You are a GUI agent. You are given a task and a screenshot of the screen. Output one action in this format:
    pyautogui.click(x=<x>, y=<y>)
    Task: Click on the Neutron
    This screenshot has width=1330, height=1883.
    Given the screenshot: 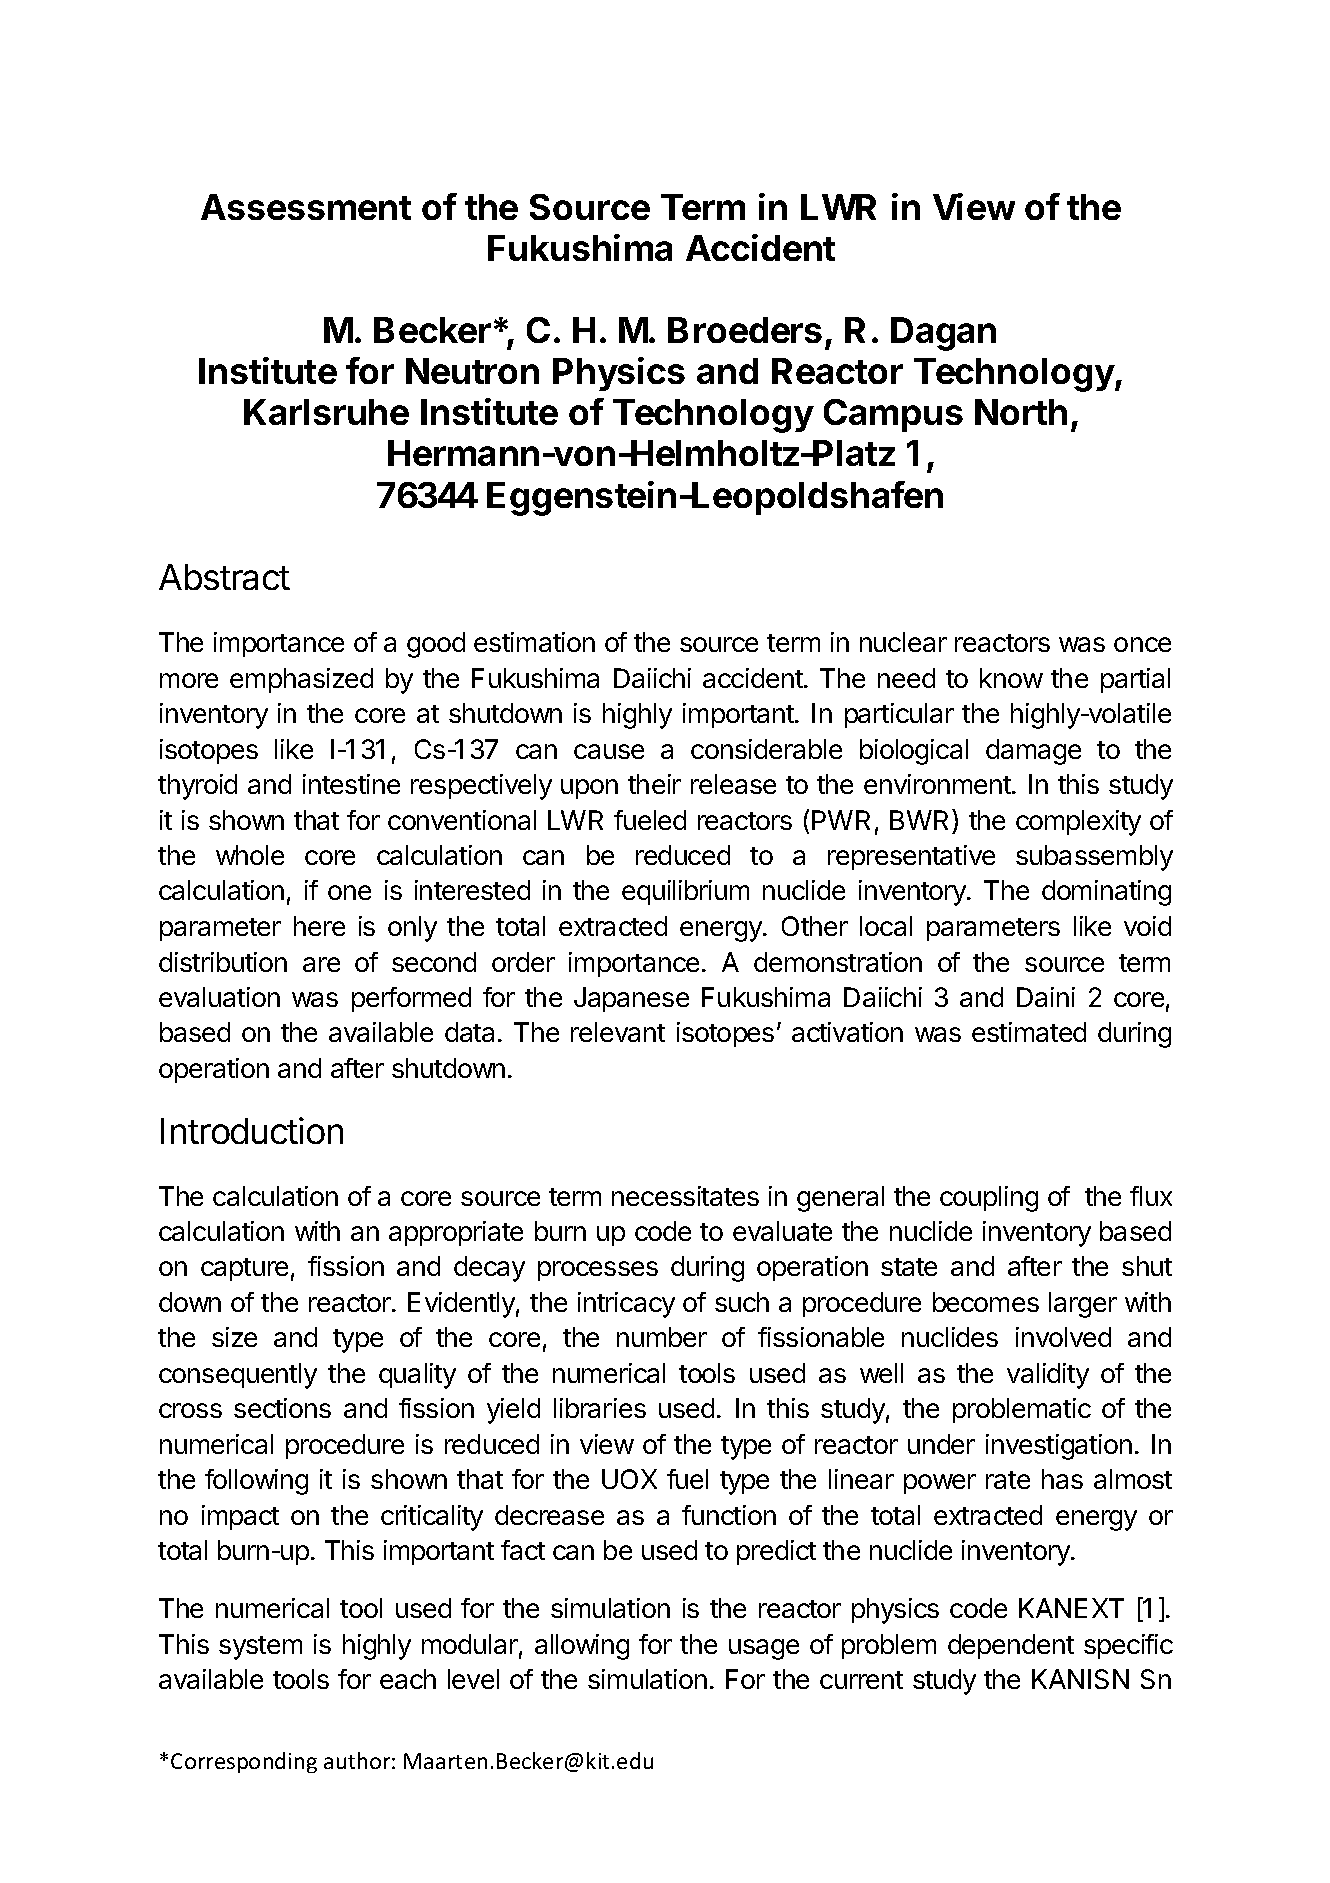 What is the action you would take?
    pyautogui.click(x=472, y=371)
